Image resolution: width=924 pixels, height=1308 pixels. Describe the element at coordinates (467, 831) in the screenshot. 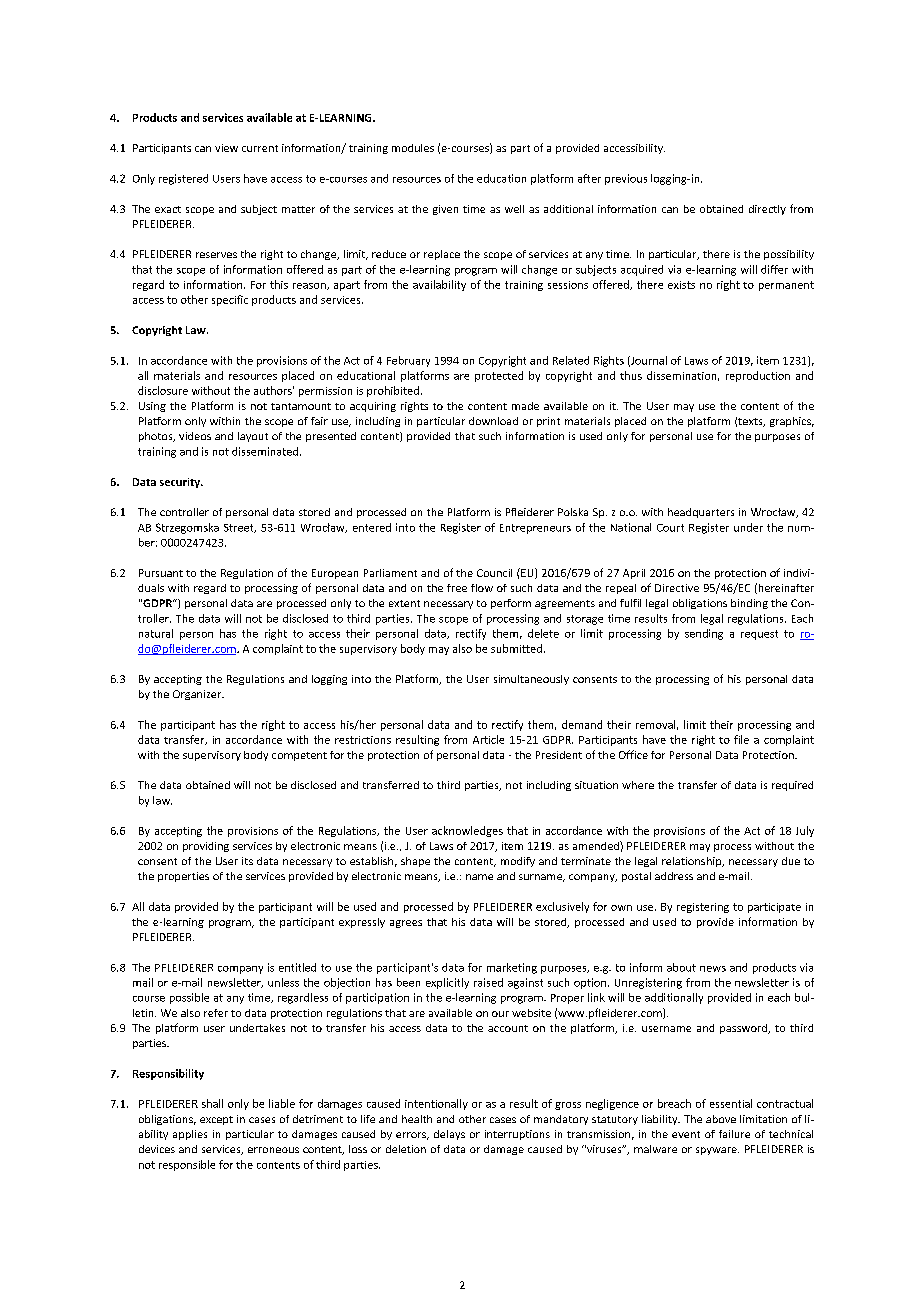

I see `acknowledges` at that location.
